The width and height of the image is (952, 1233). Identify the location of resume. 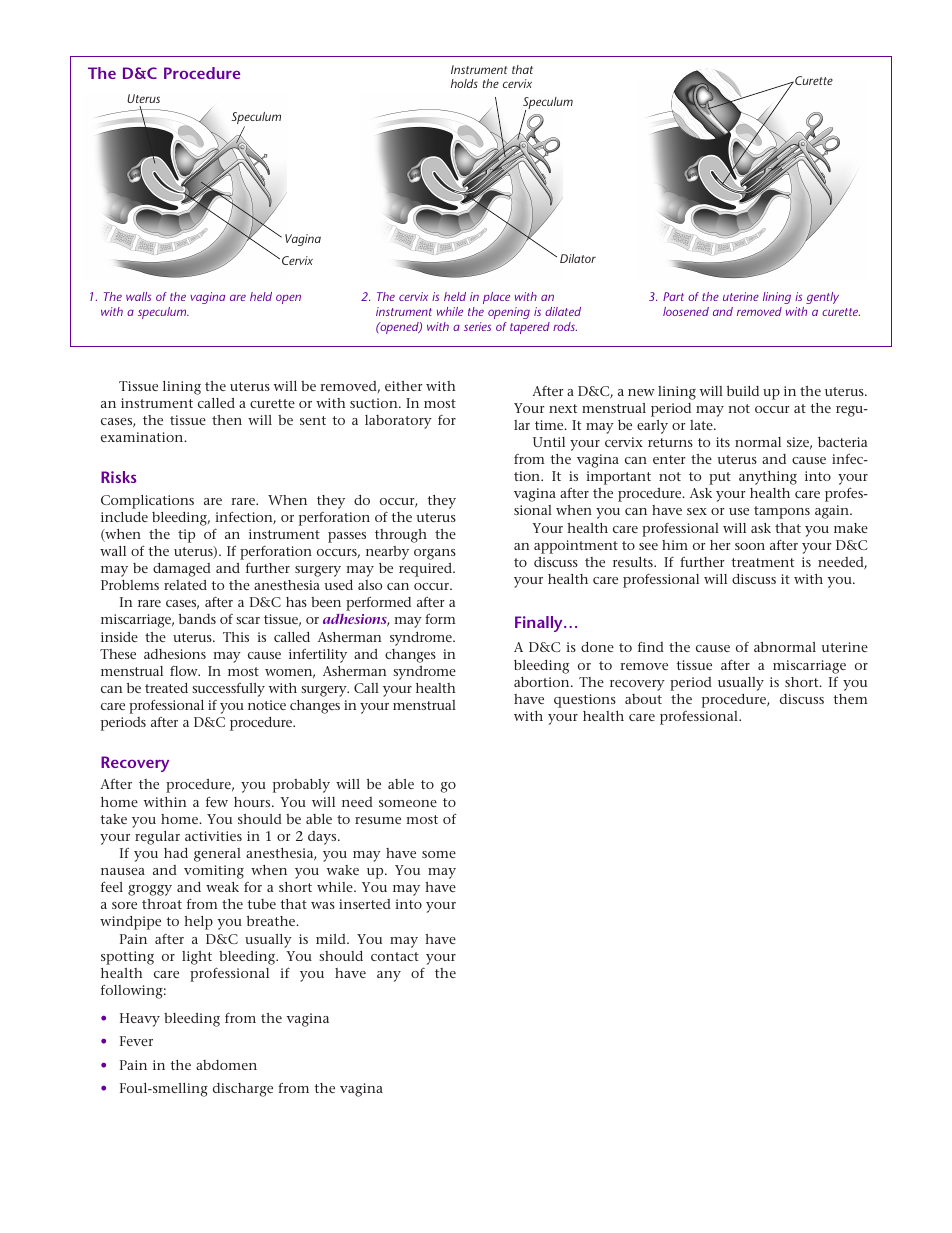
(378, 820).
